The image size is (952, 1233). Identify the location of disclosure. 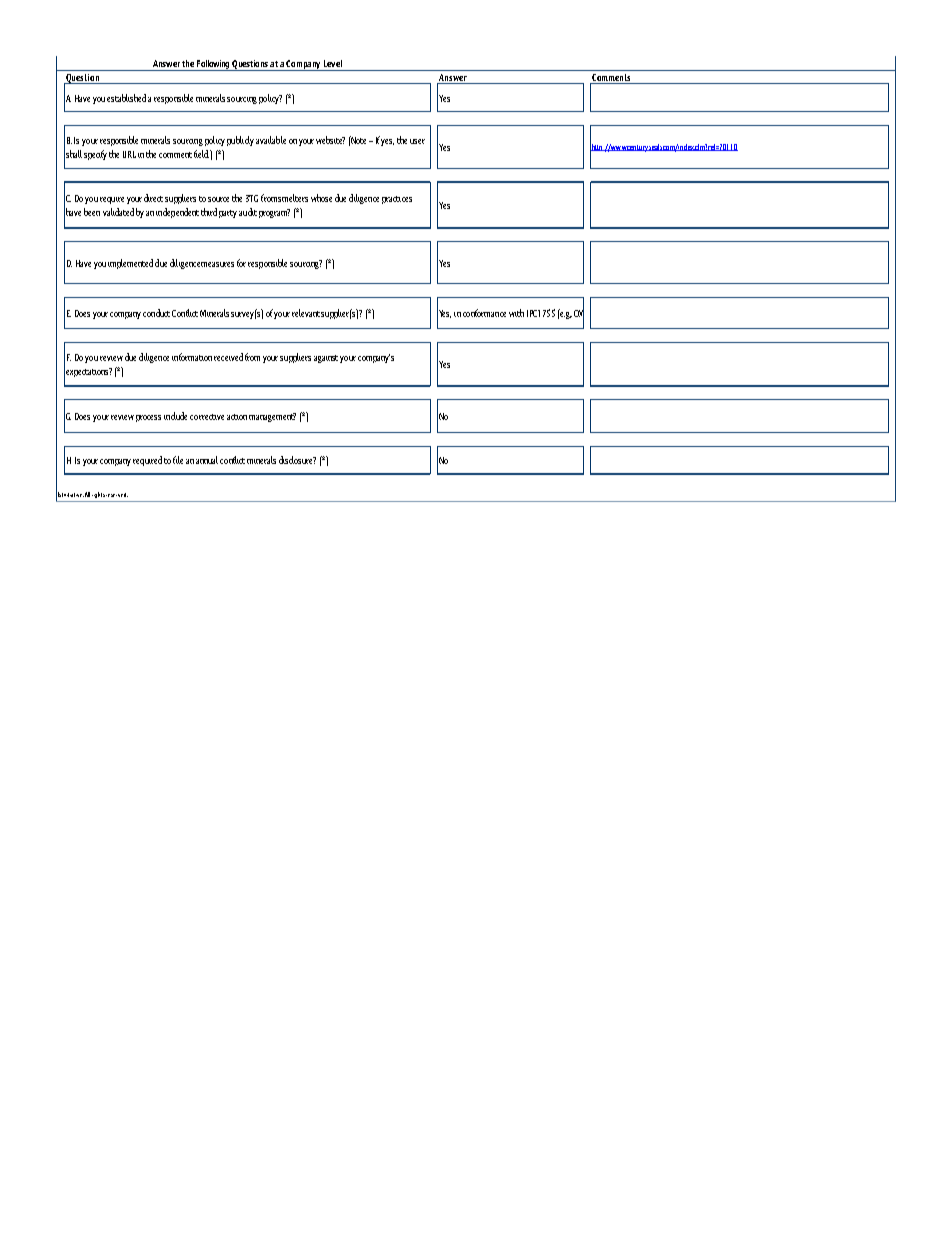
(297, 460).
